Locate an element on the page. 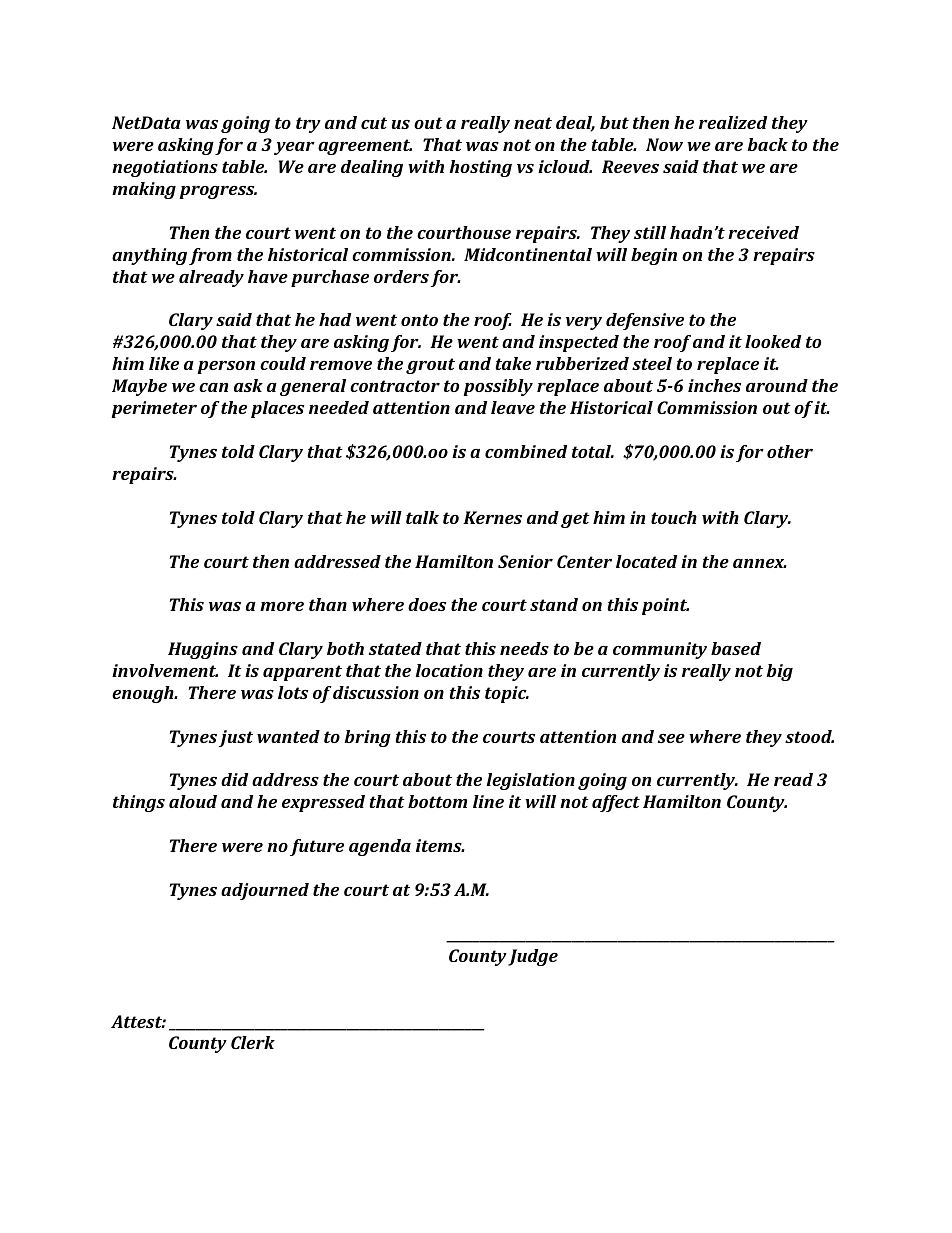 This page has height=1233, width=952. line is located at coordinates (488, 801).
